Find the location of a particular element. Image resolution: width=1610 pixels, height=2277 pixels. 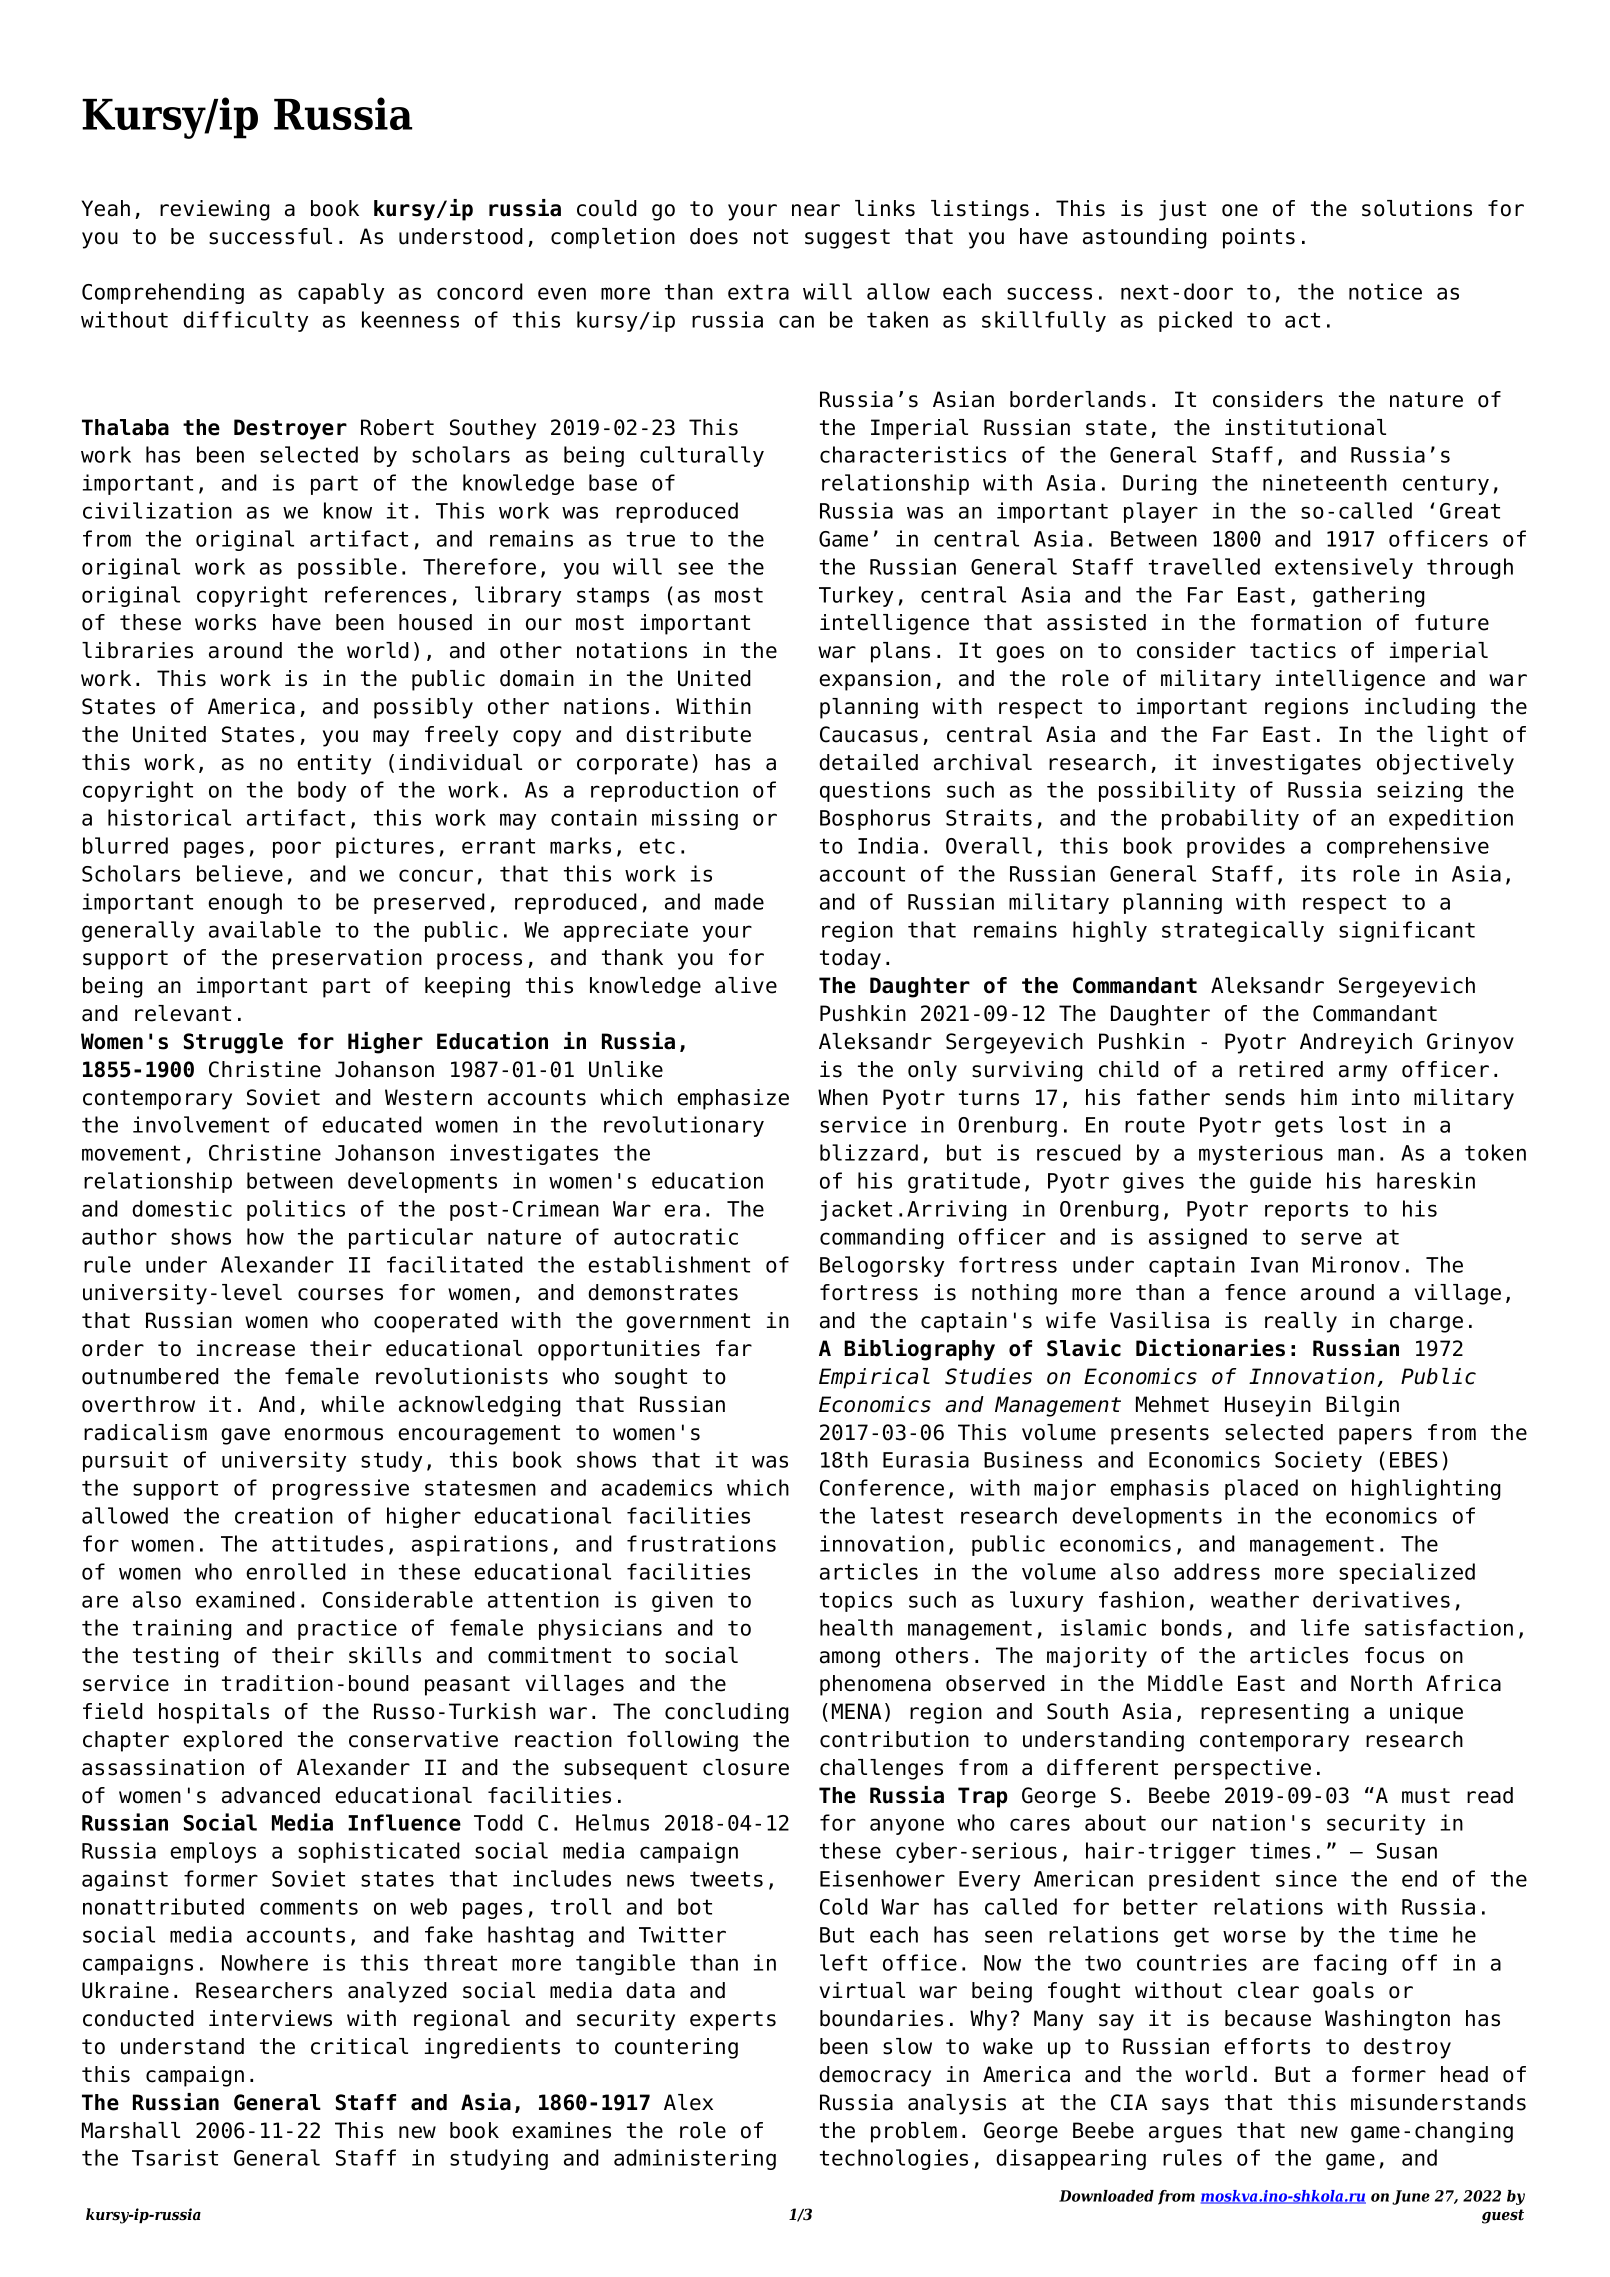

Caucasus is located at coordinates (869, 734).
